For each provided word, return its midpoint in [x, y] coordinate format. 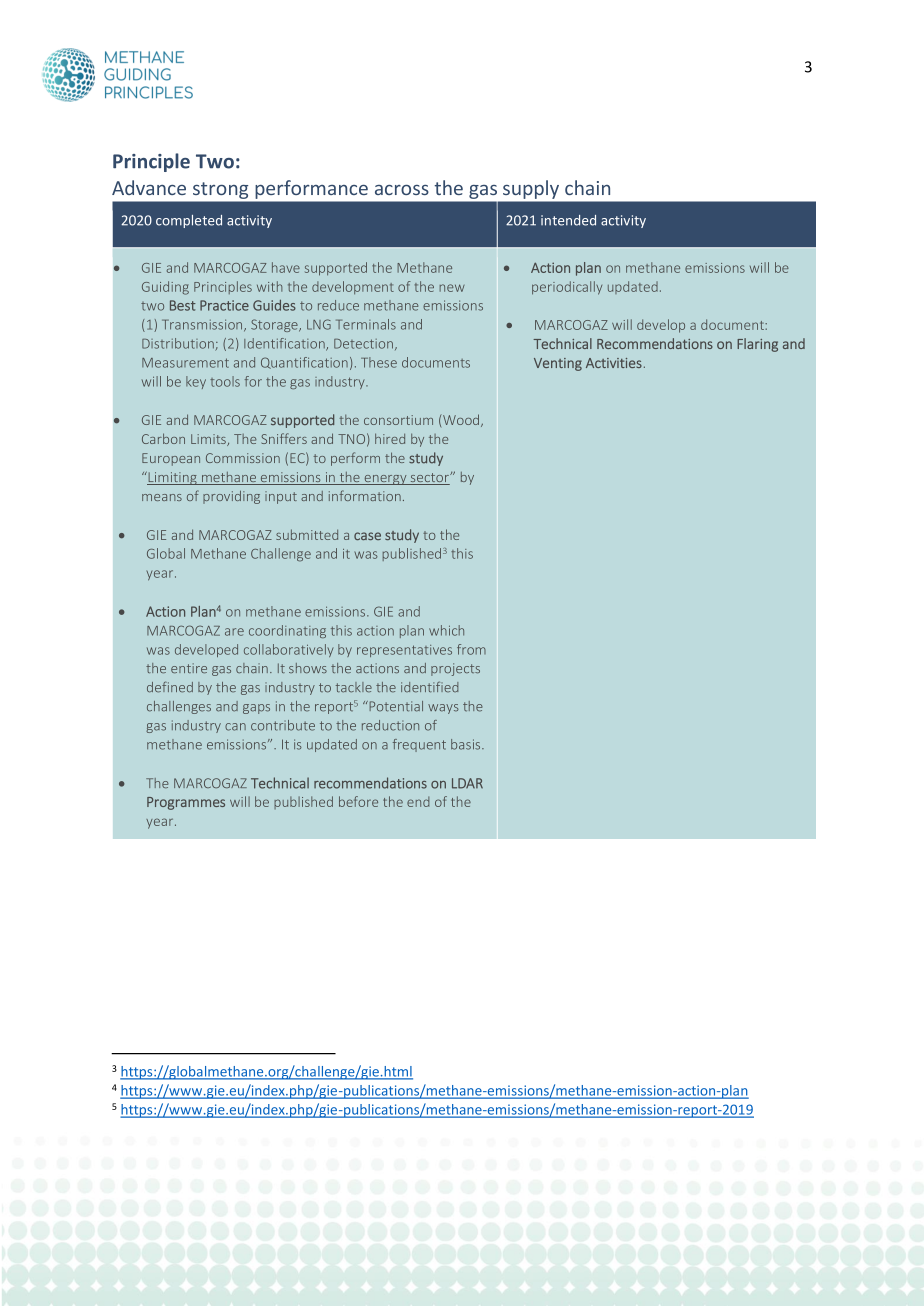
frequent [419, 745]
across [402, 190]
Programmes [186, 803]
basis [467, 744]
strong [220, 190]
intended [568, 220]
